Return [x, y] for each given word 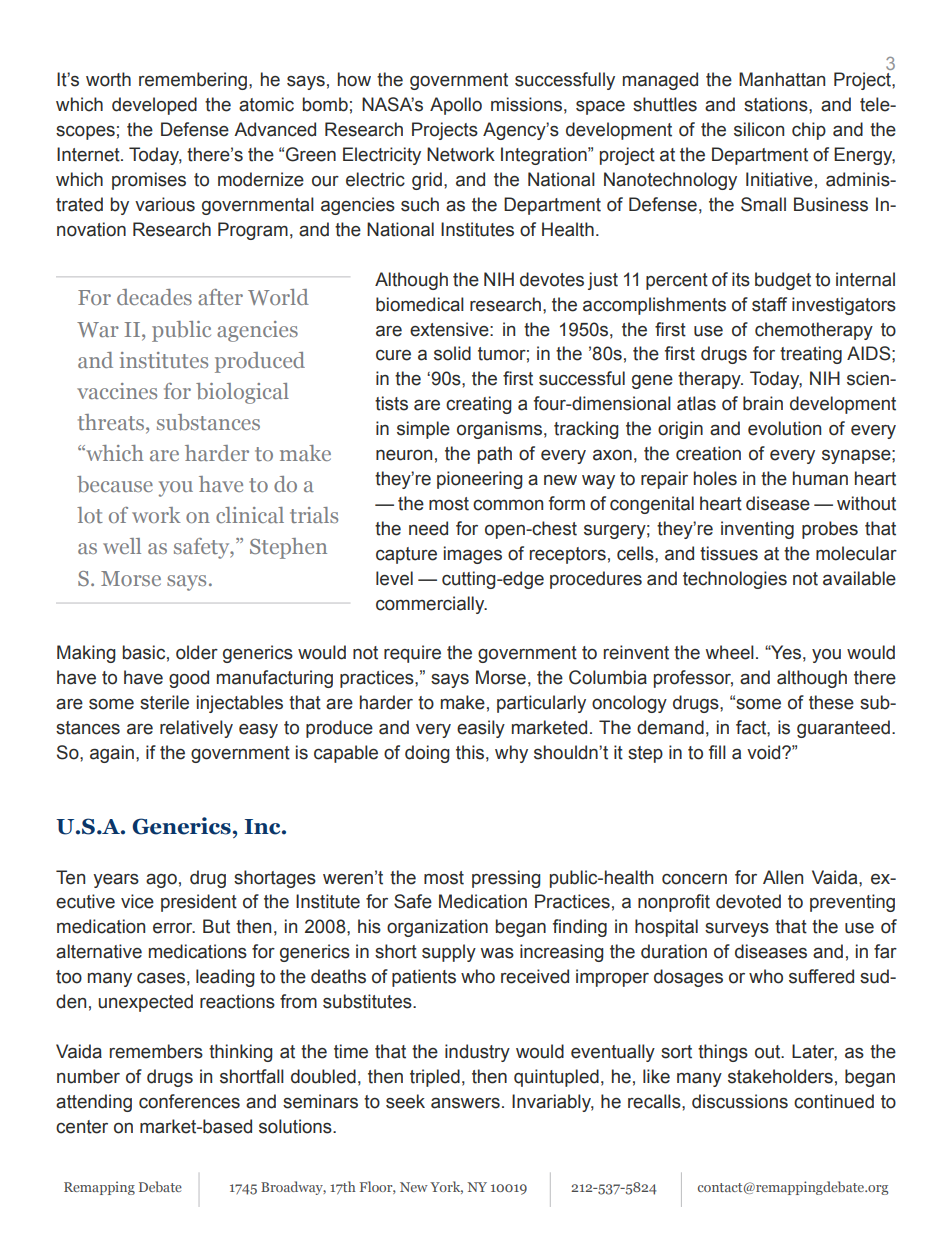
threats [112, 423]
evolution [784, 428]
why [511, 754]
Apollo [456, 106]
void [765, 752]
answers [465, 1103]
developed [154, 106]
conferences [189, 1101]
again [112, 754]
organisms [499, 430]
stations [777, 104]
